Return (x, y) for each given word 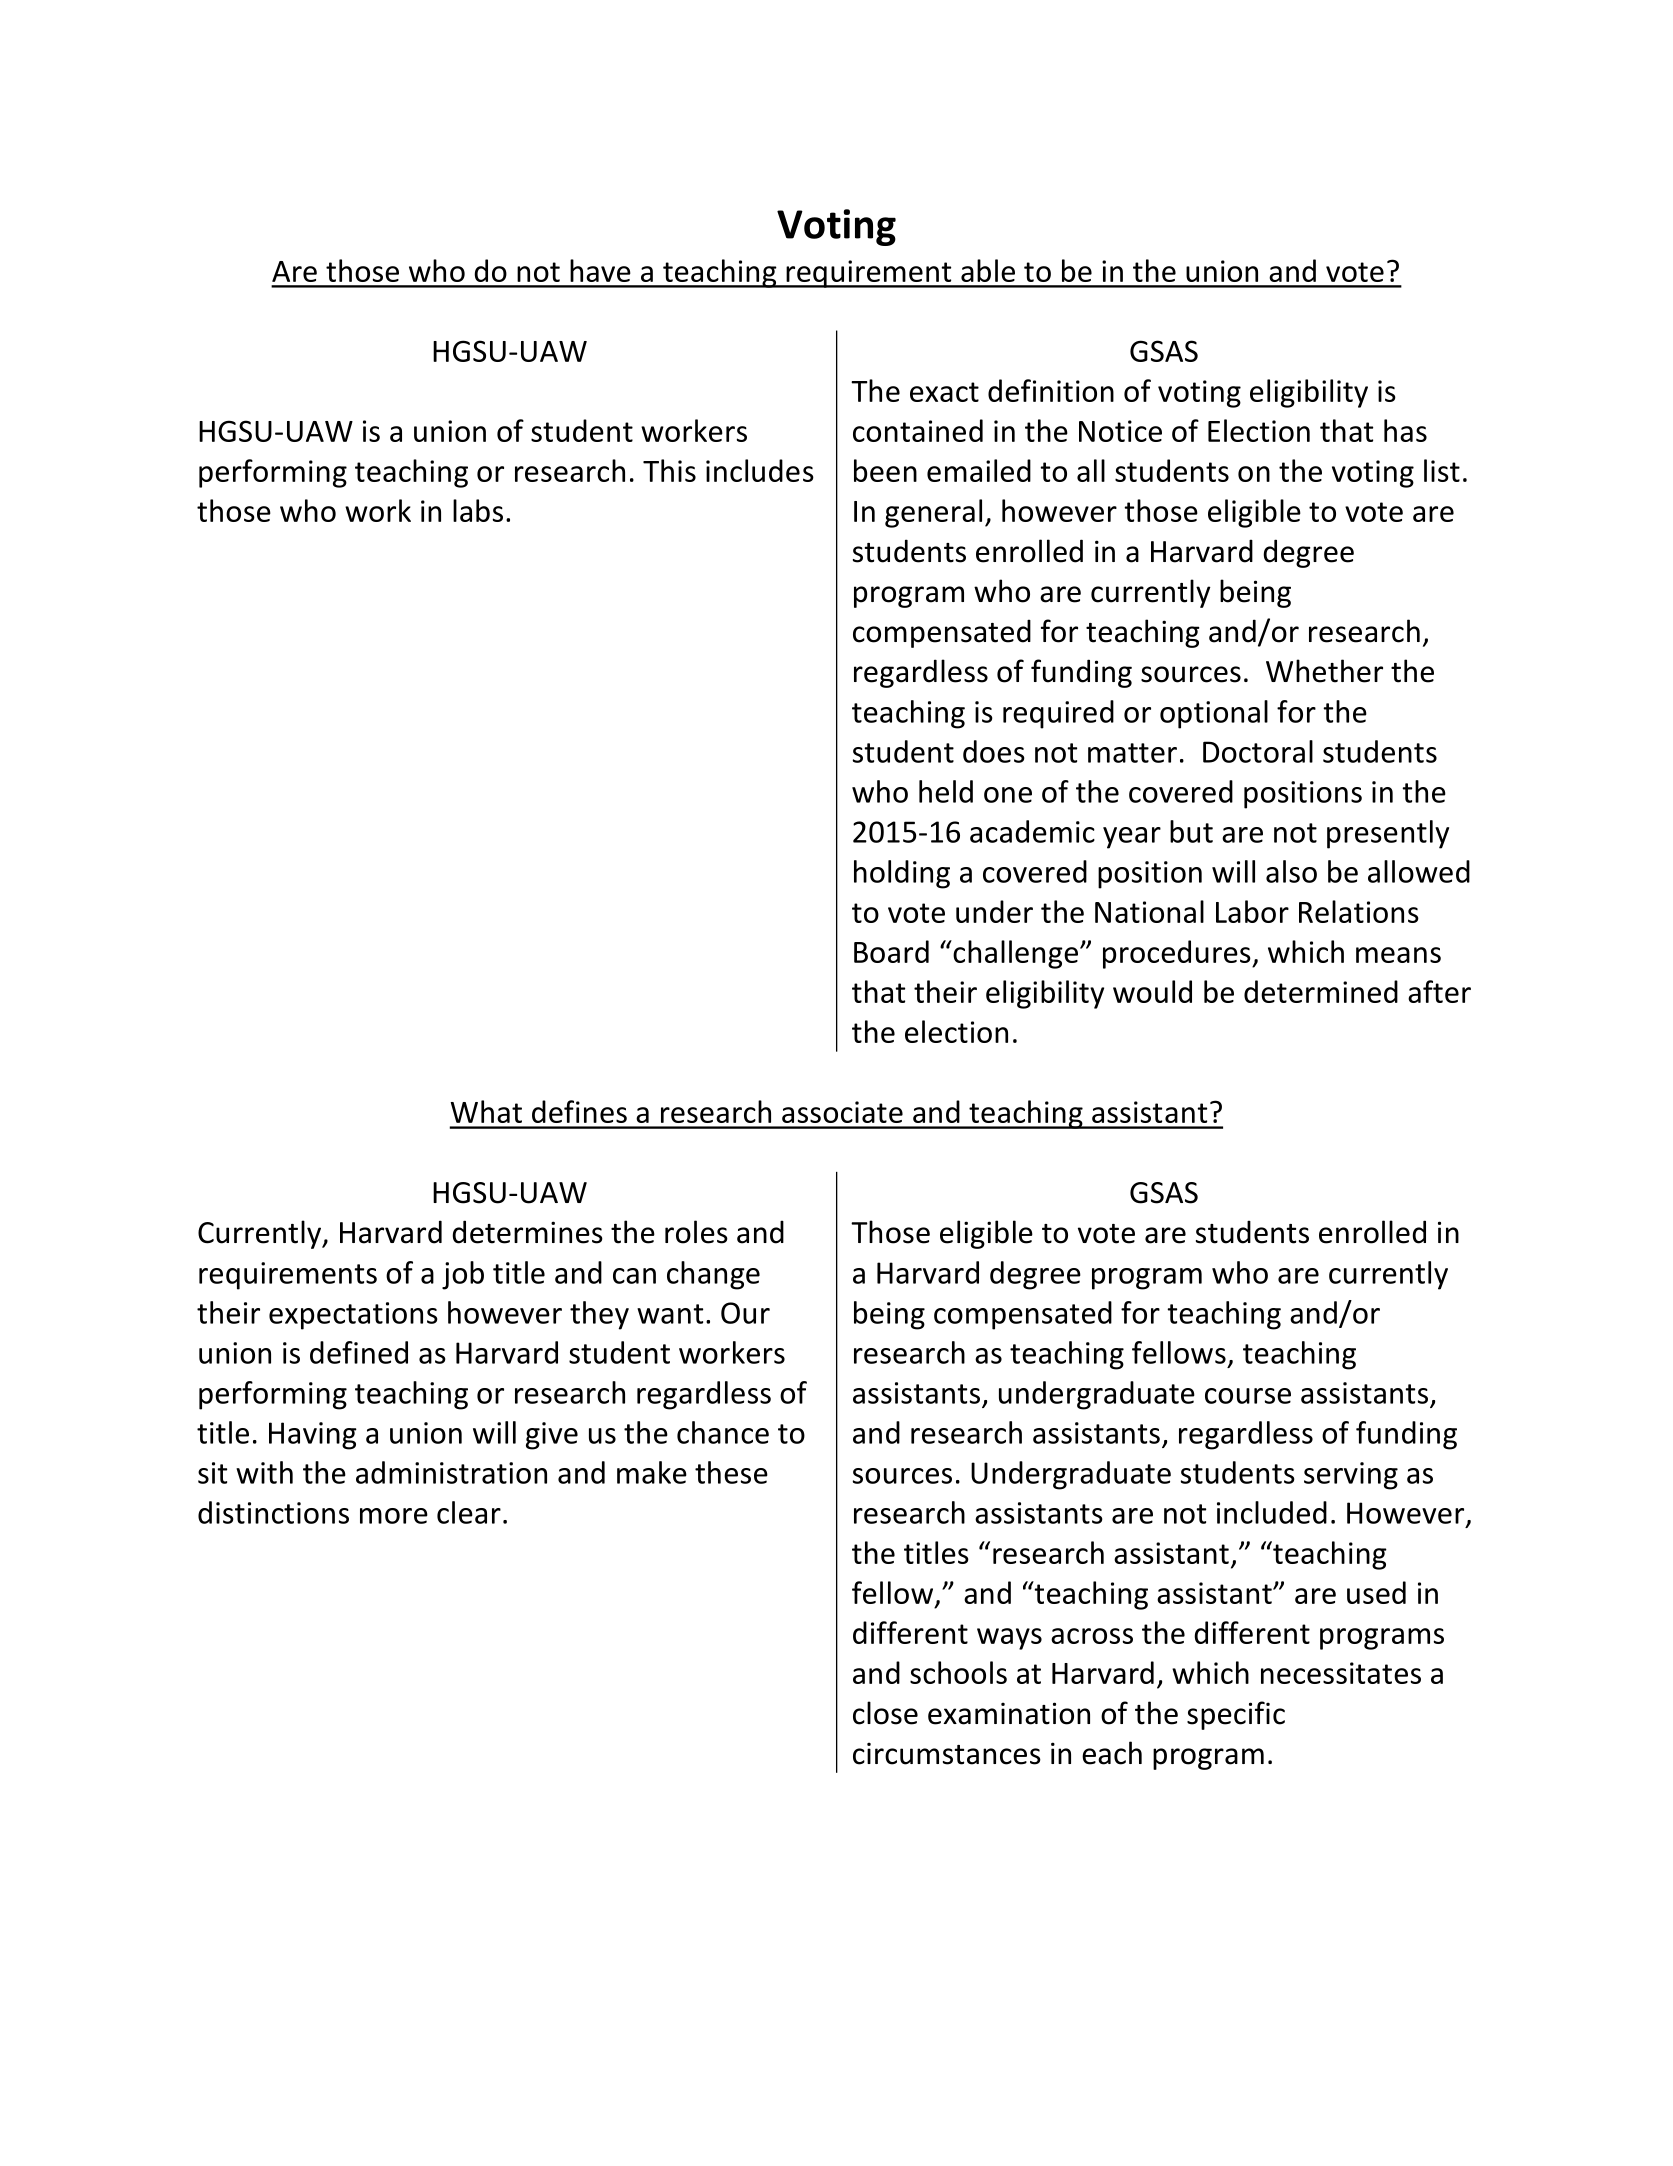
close (885, 1713)
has (1405, 430)
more (394, 1516)
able (988, 270)
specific (1236, 1715)
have (600, 270)
